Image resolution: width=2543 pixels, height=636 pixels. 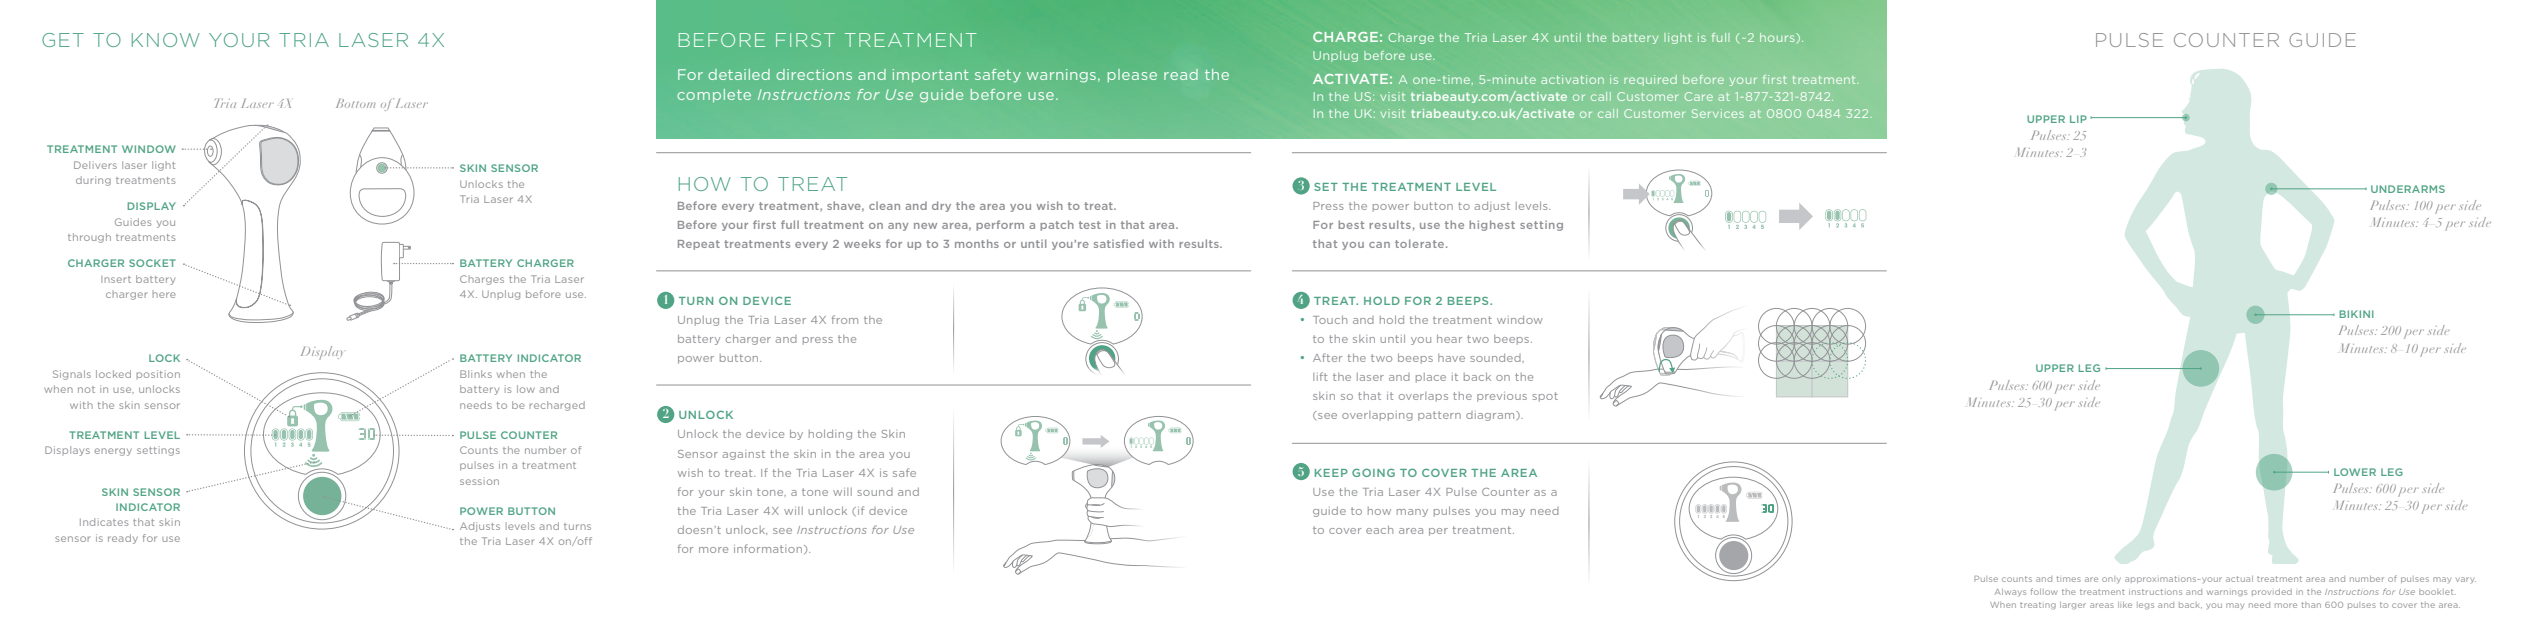 I want to click on Bikini, so click(x=2356, y=314).
